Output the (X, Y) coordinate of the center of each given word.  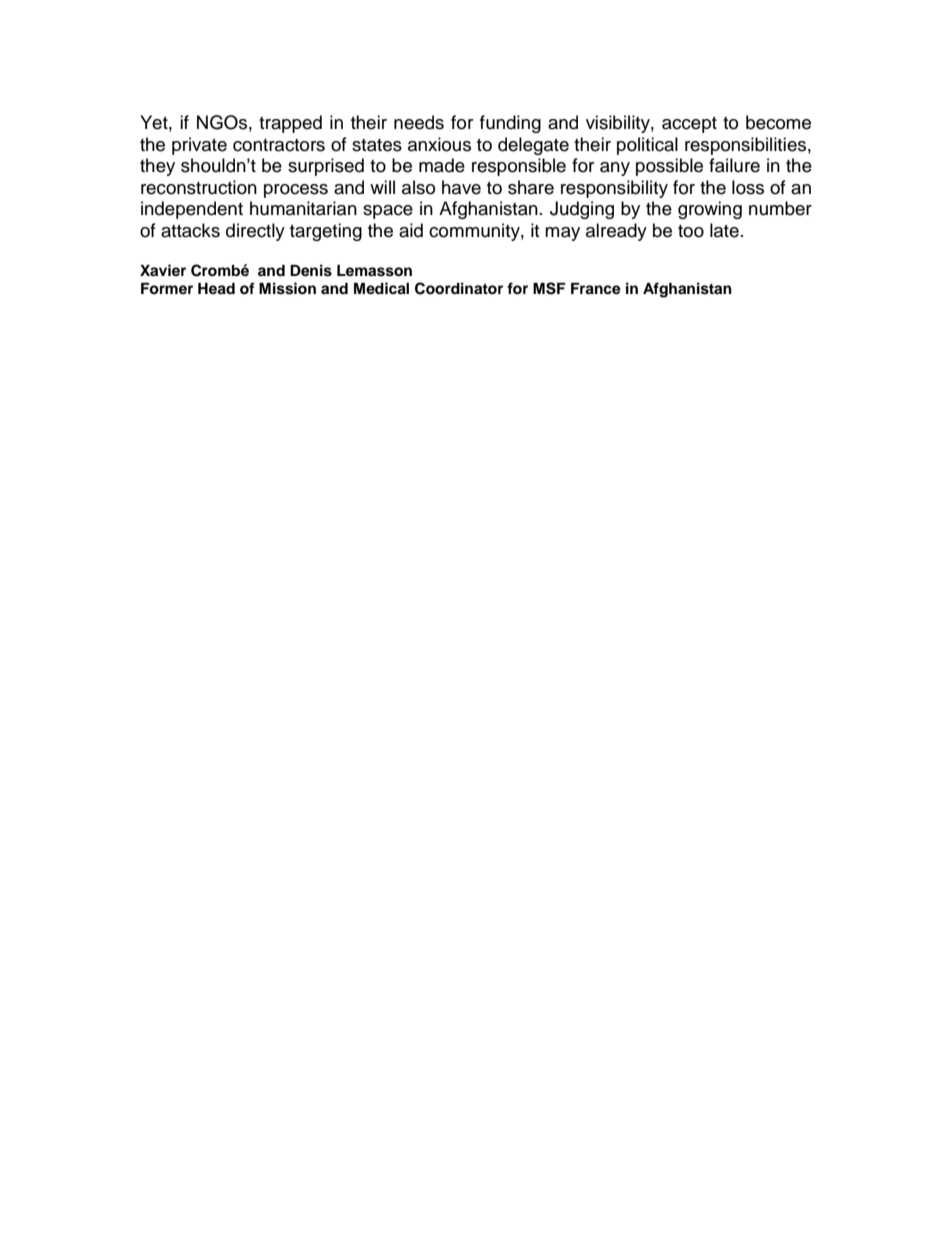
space (388, 212)
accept (689, 125)
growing (710, 210)
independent (192, 210)
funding (510, 124)
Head (216, 289)
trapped (290, 124)
